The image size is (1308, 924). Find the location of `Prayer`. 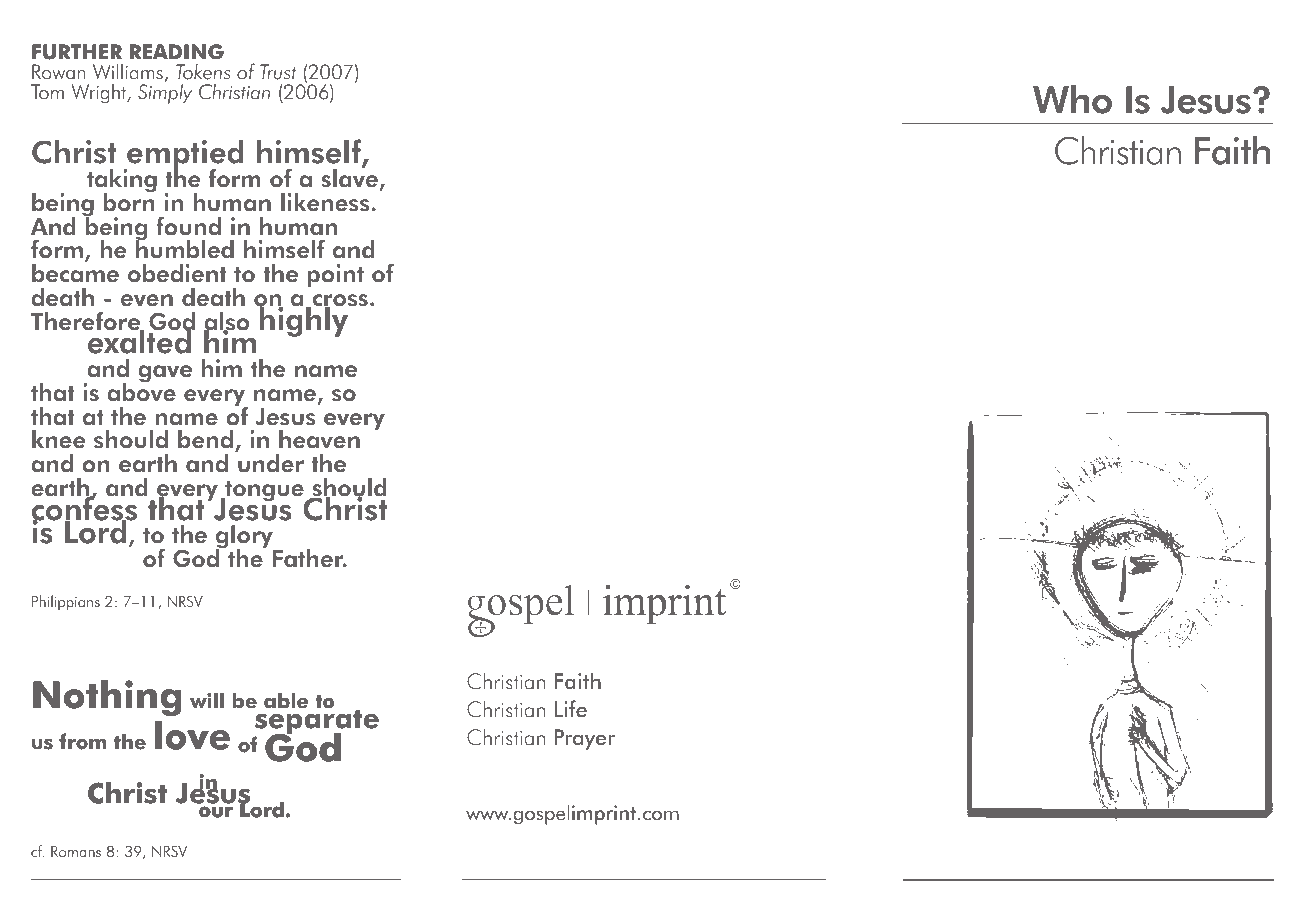

Prayer is located at coordinates (585, 739).
